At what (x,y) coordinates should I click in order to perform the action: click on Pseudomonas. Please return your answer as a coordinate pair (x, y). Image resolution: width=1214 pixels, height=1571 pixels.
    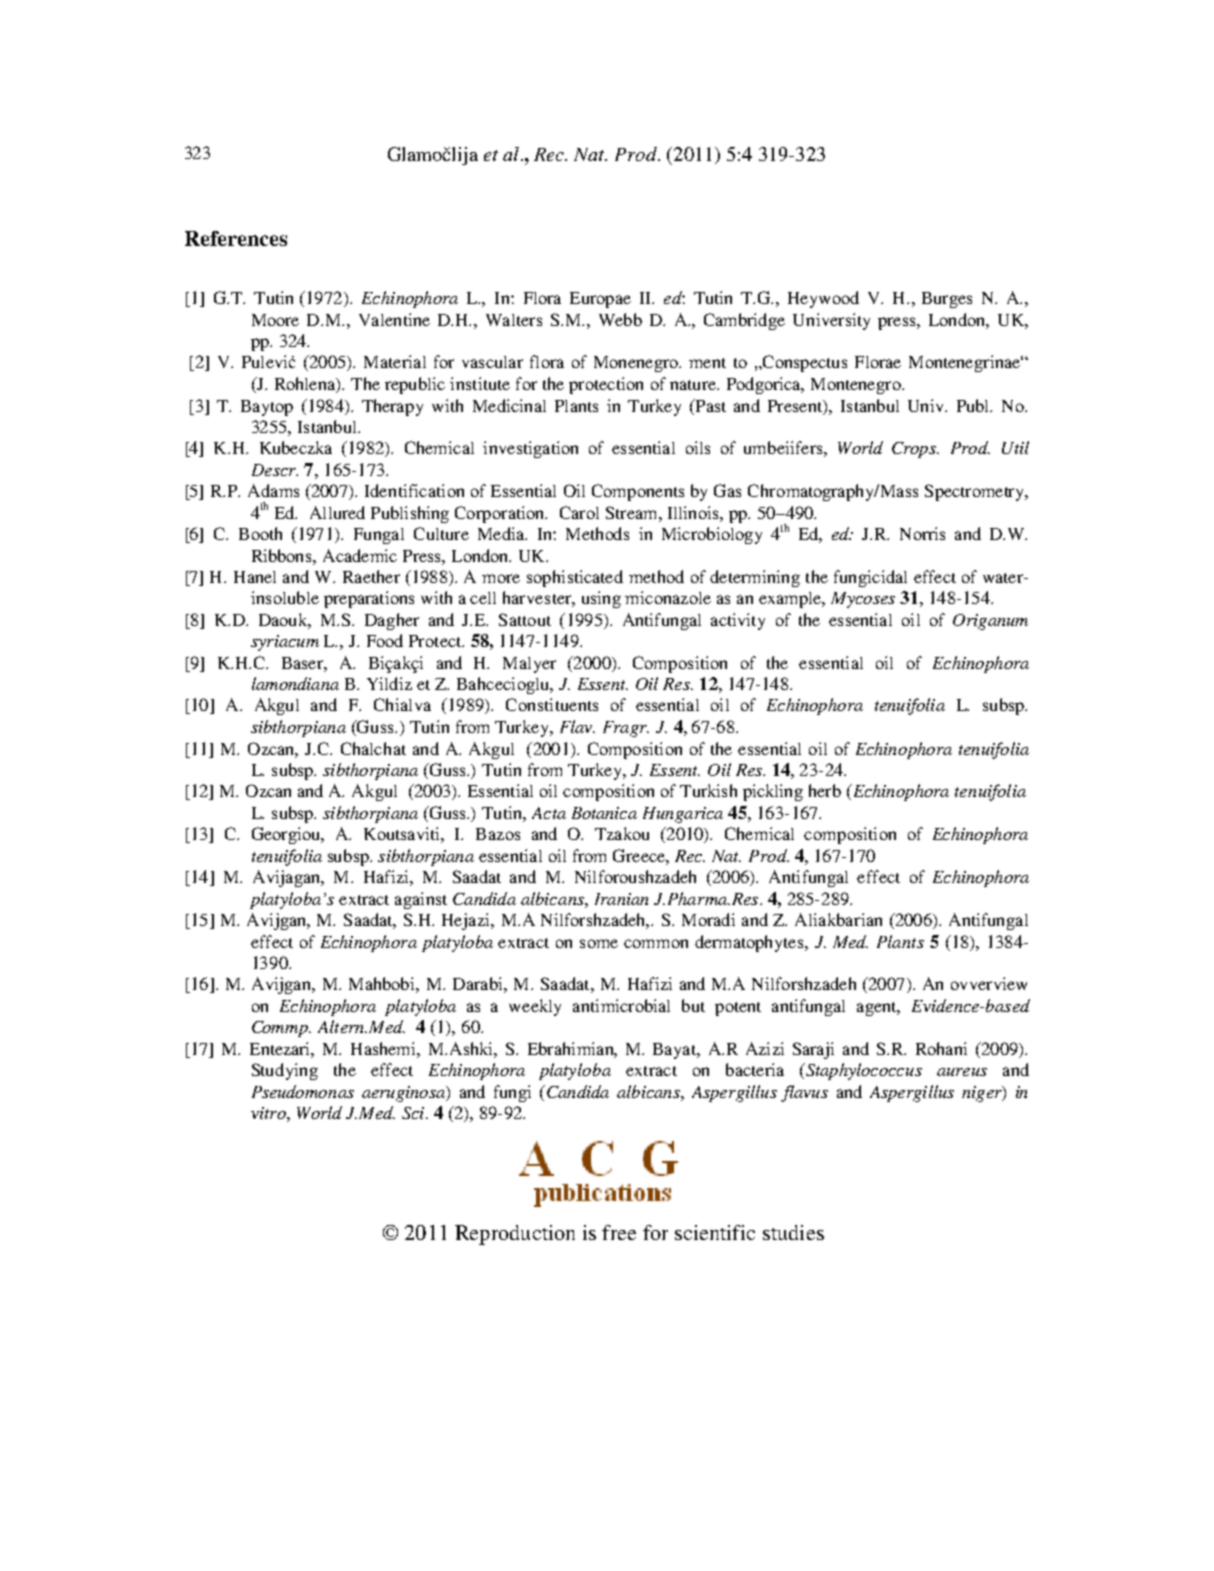
    Looking at the image, I should click on (303, 1091).
